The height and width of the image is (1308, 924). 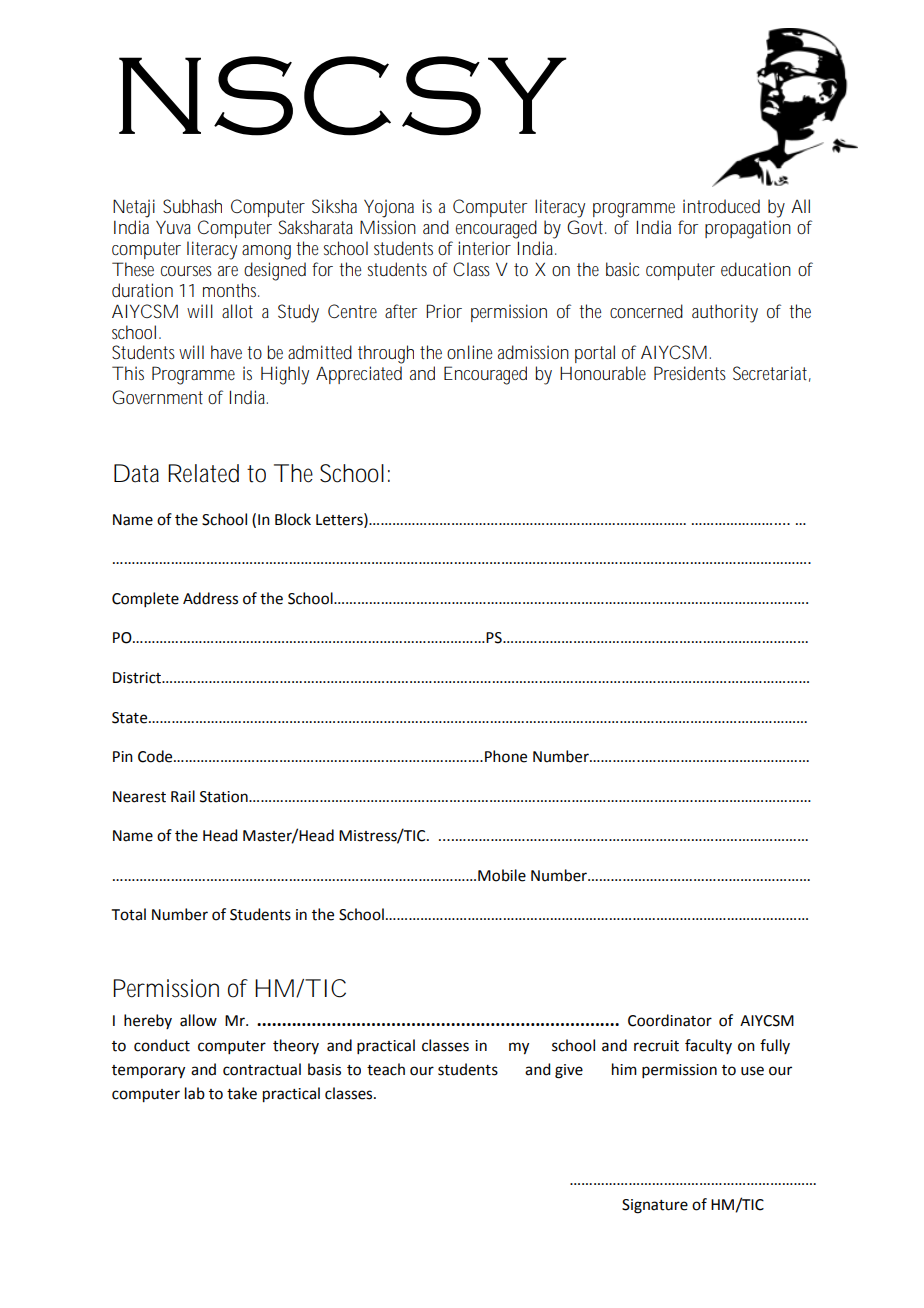 What do you see at coordinates (484, 248) in the image?
I see `interior` at bounding box center [484, 248].
